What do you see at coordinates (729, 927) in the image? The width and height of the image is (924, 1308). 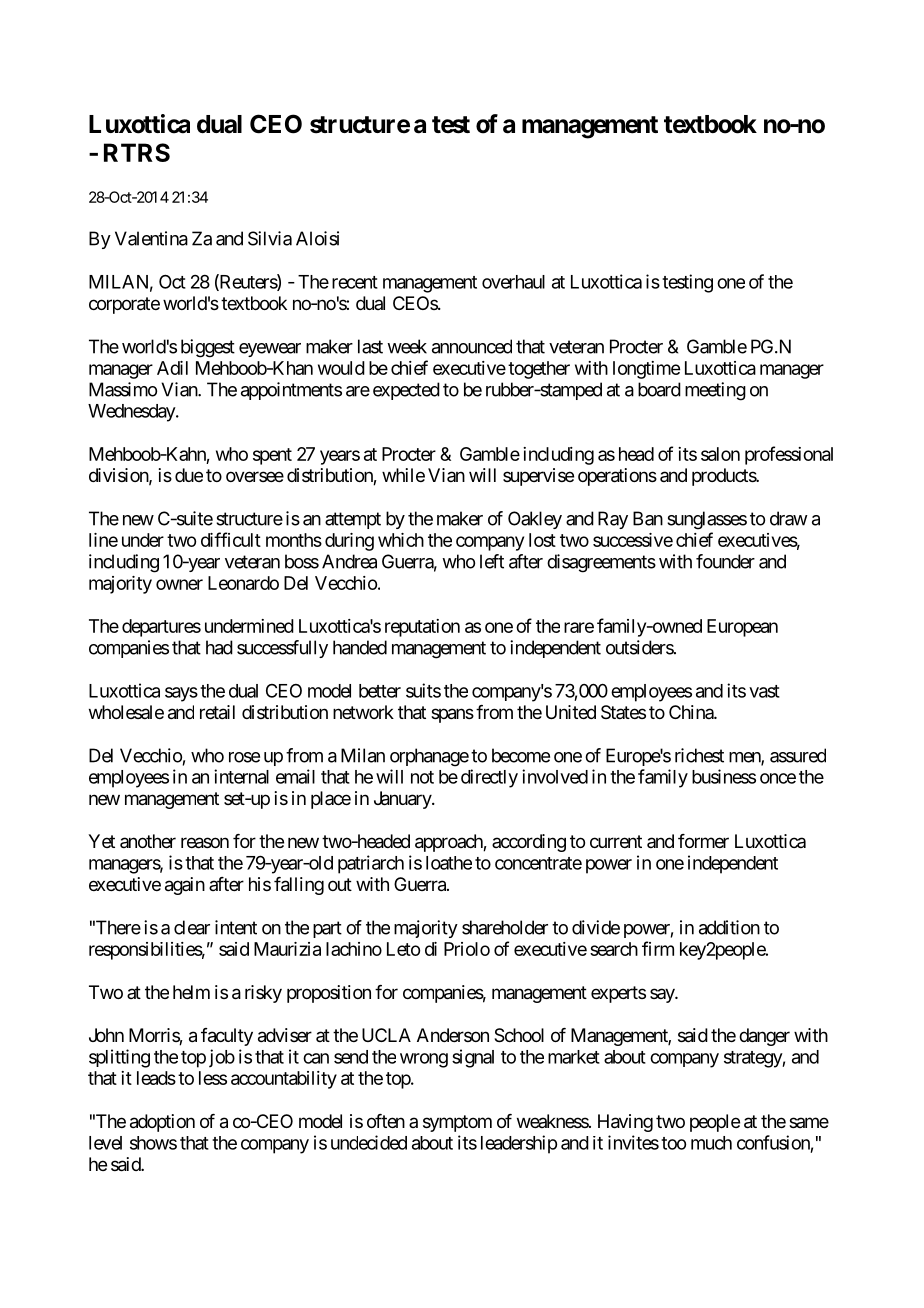 I see `addition` at bounding box center [729, 927].
